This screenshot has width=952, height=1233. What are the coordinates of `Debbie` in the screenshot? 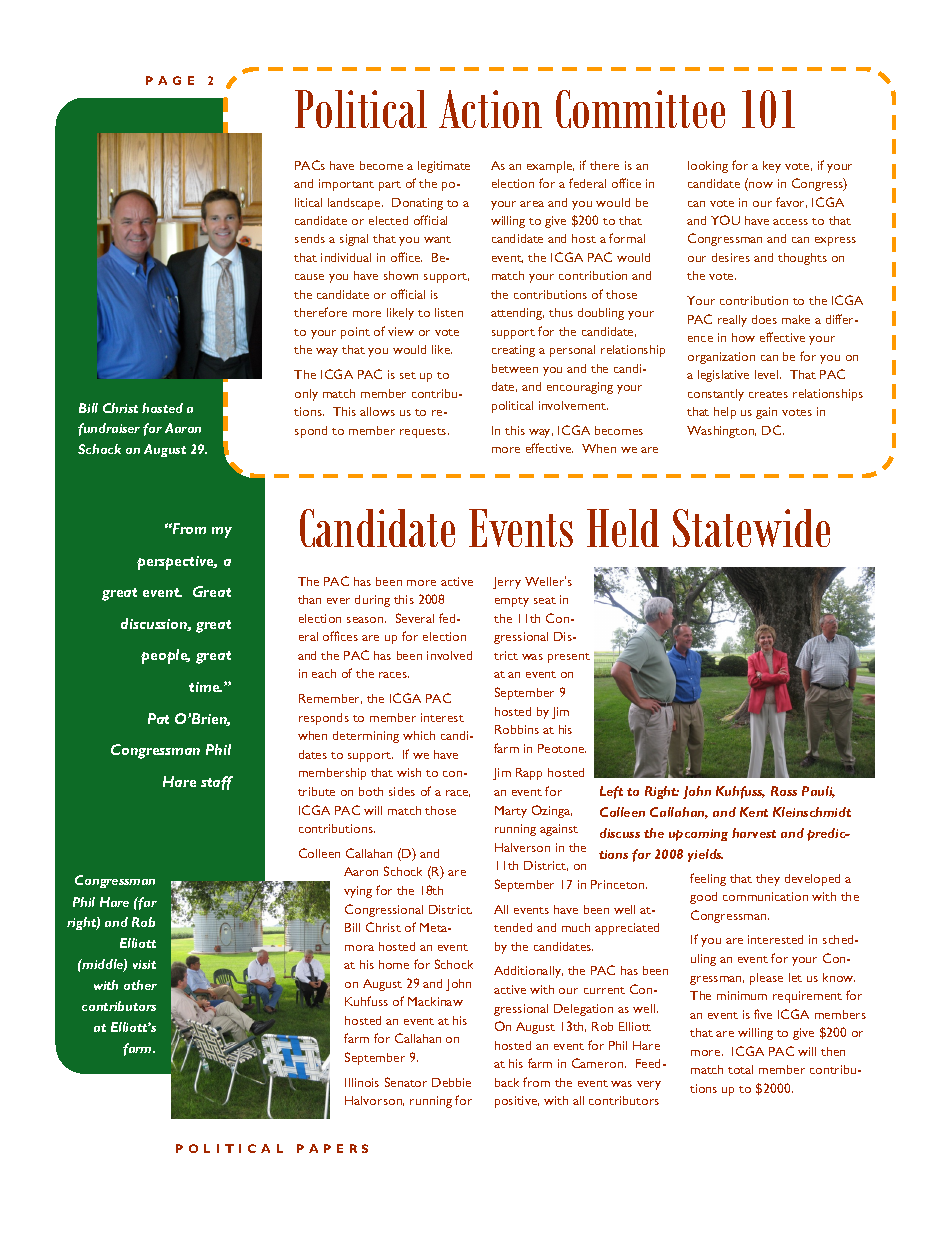 It's located at (451, 1082).
